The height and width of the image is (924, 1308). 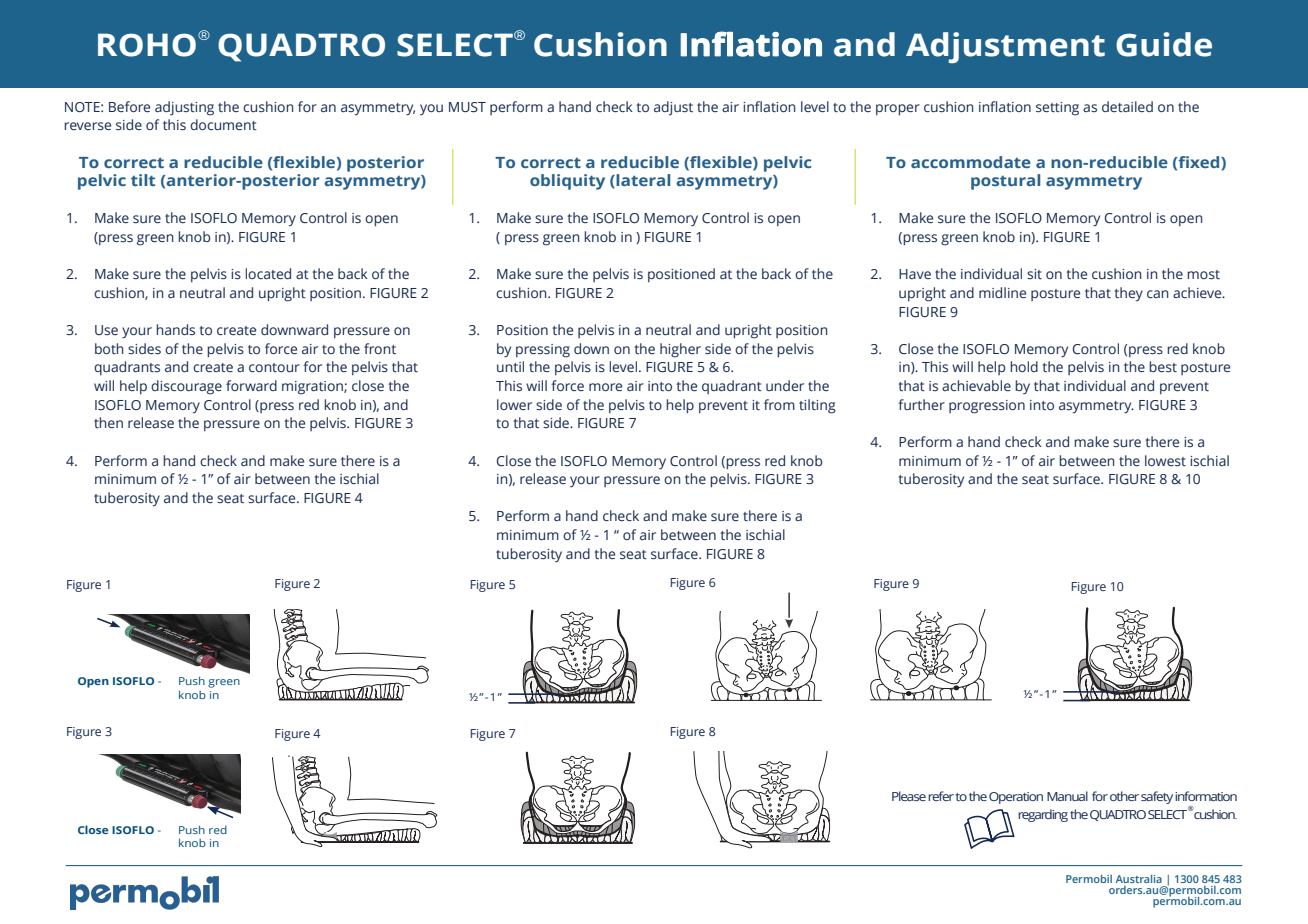 What do you see at coordinates (186, 387) in the image?
I see `discourage` at bounding box center [186, 387].
